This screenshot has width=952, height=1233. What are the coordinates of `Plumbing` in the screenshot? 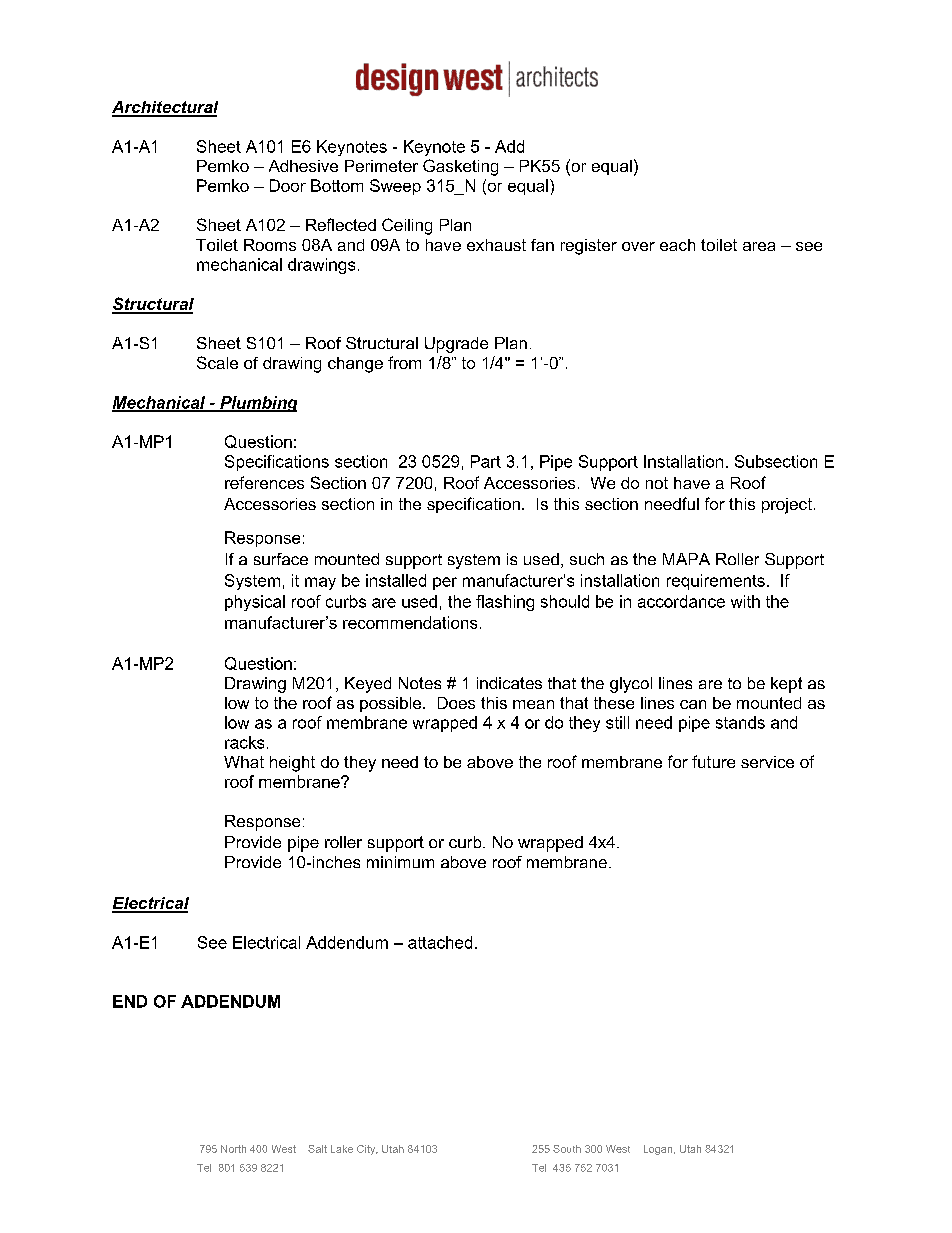 It's located at (257, 404).
